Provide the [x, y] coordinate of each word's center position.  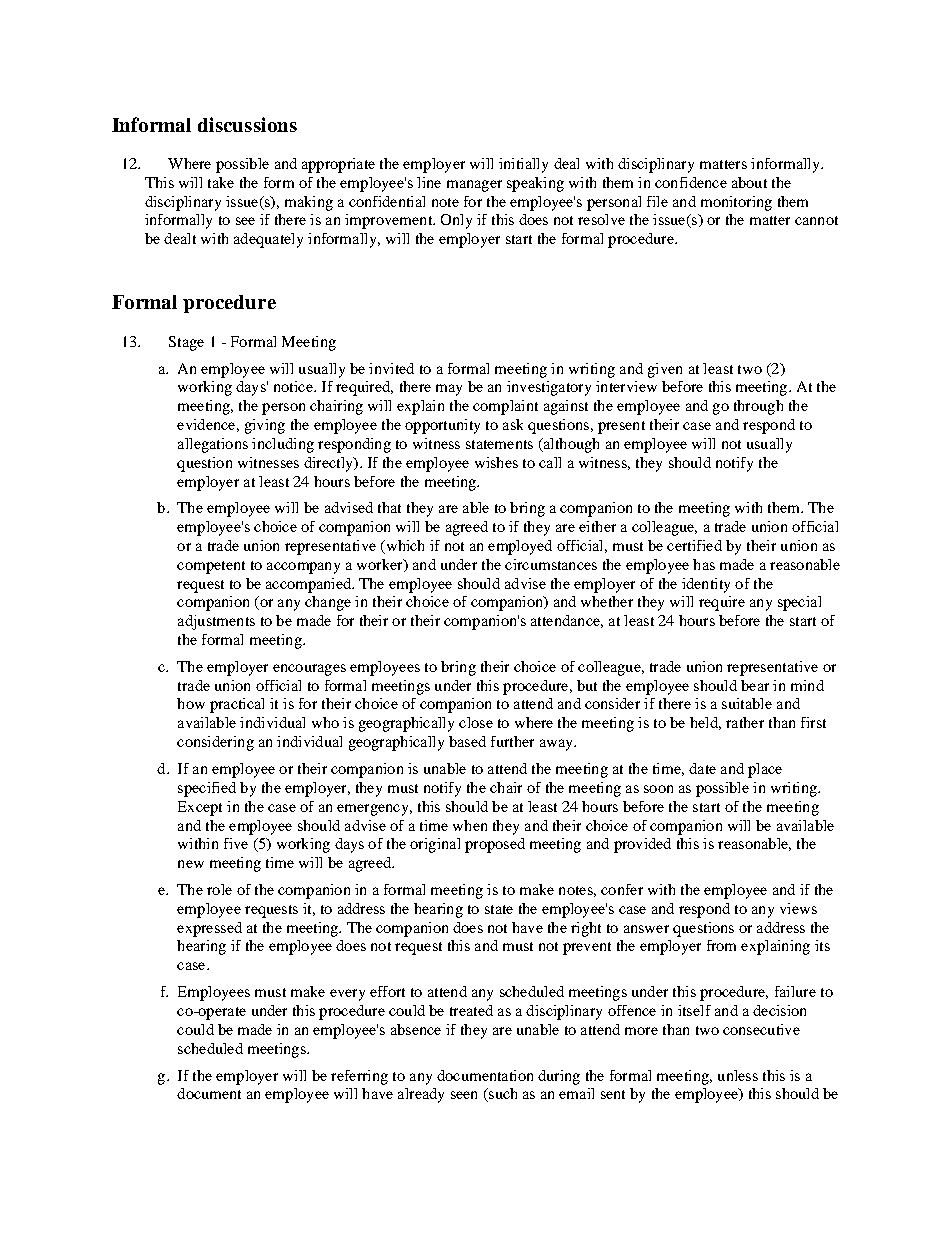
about [749, 182]
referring [359, 1077]
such [502, 1095]
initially [523, 165]
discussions [247, 124]
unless [738, 1075]
